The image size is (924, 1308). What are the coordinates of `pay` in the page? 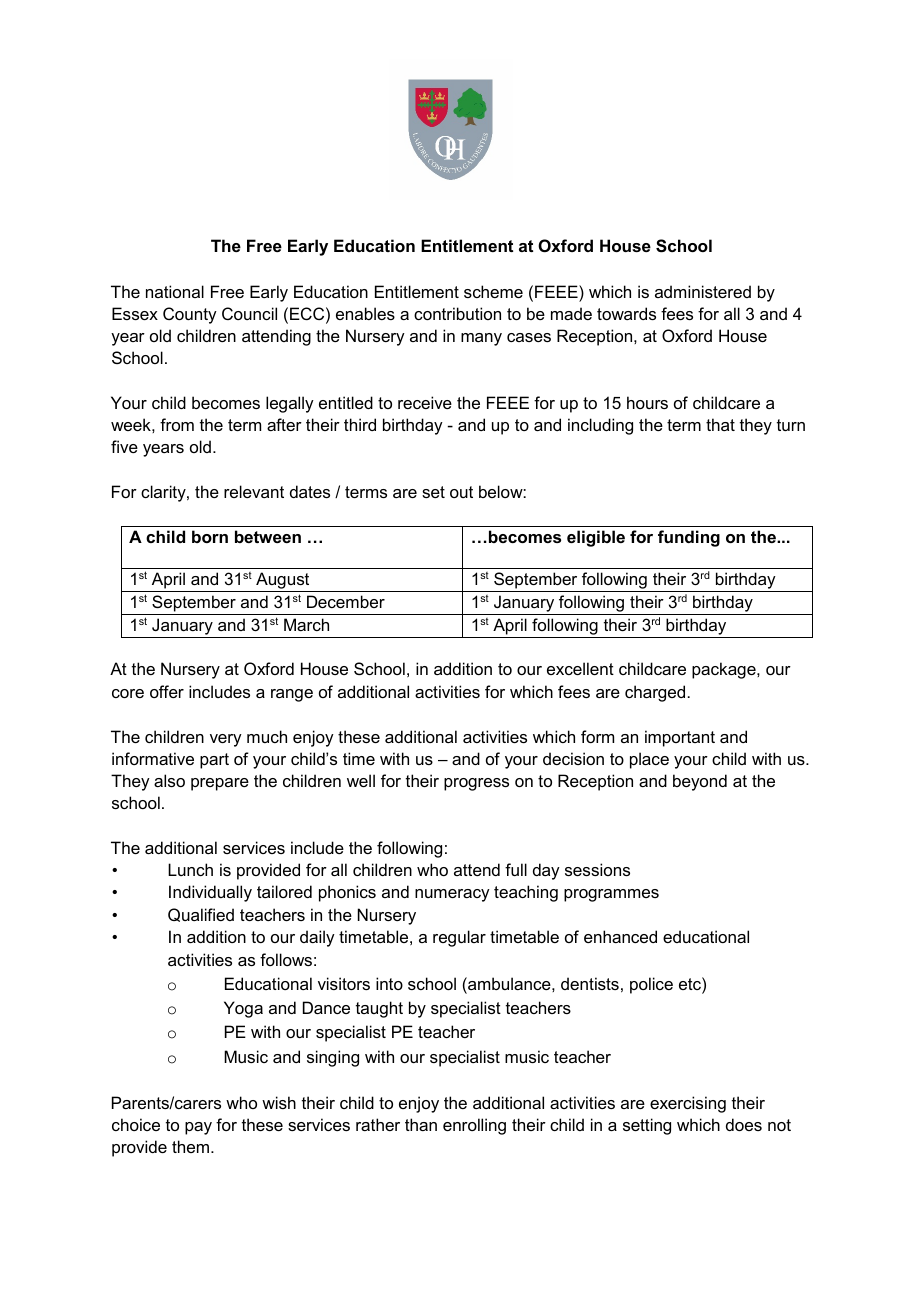 It's located at (198, 1128).
